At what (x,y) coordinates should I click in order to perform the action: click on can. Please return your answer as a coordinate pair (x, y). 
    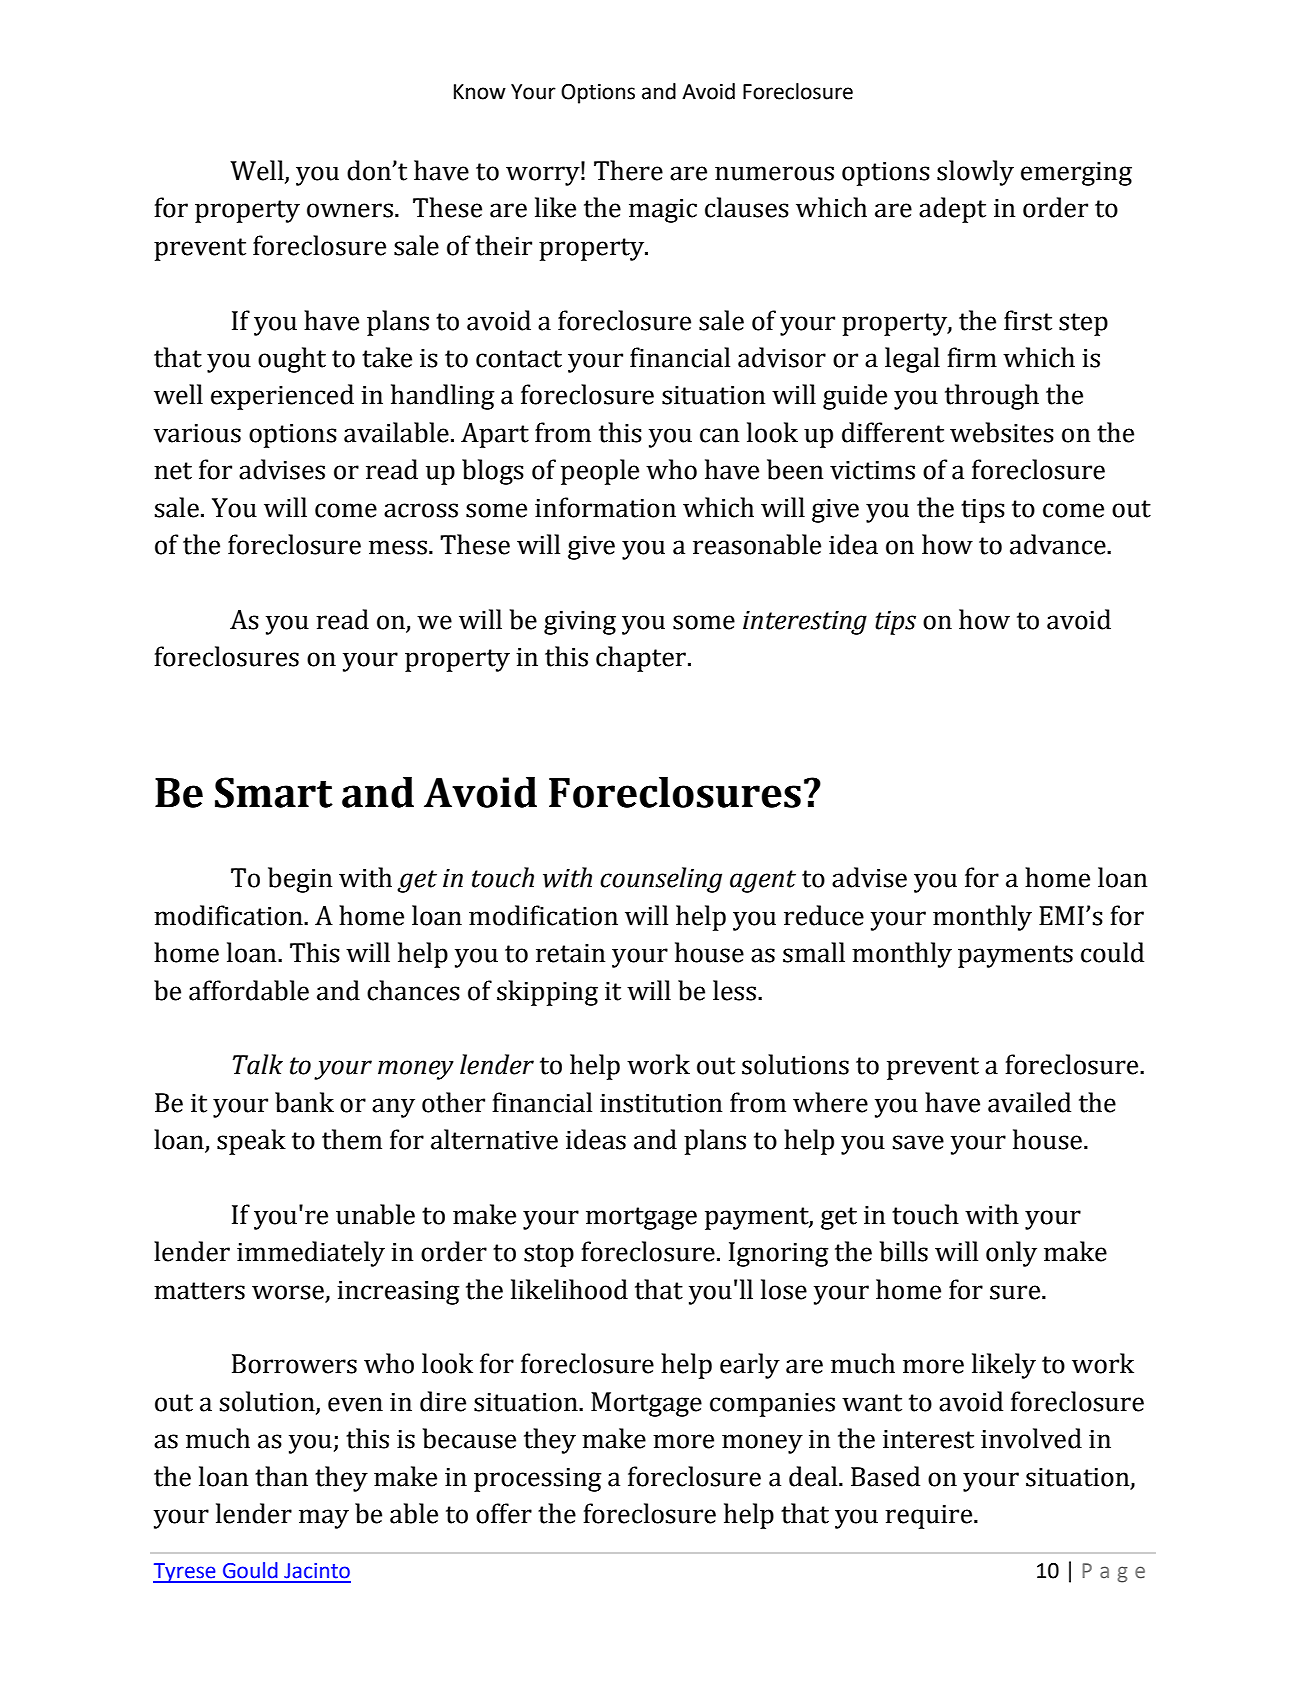
    Looking at the image, I should click on (719, 435).
